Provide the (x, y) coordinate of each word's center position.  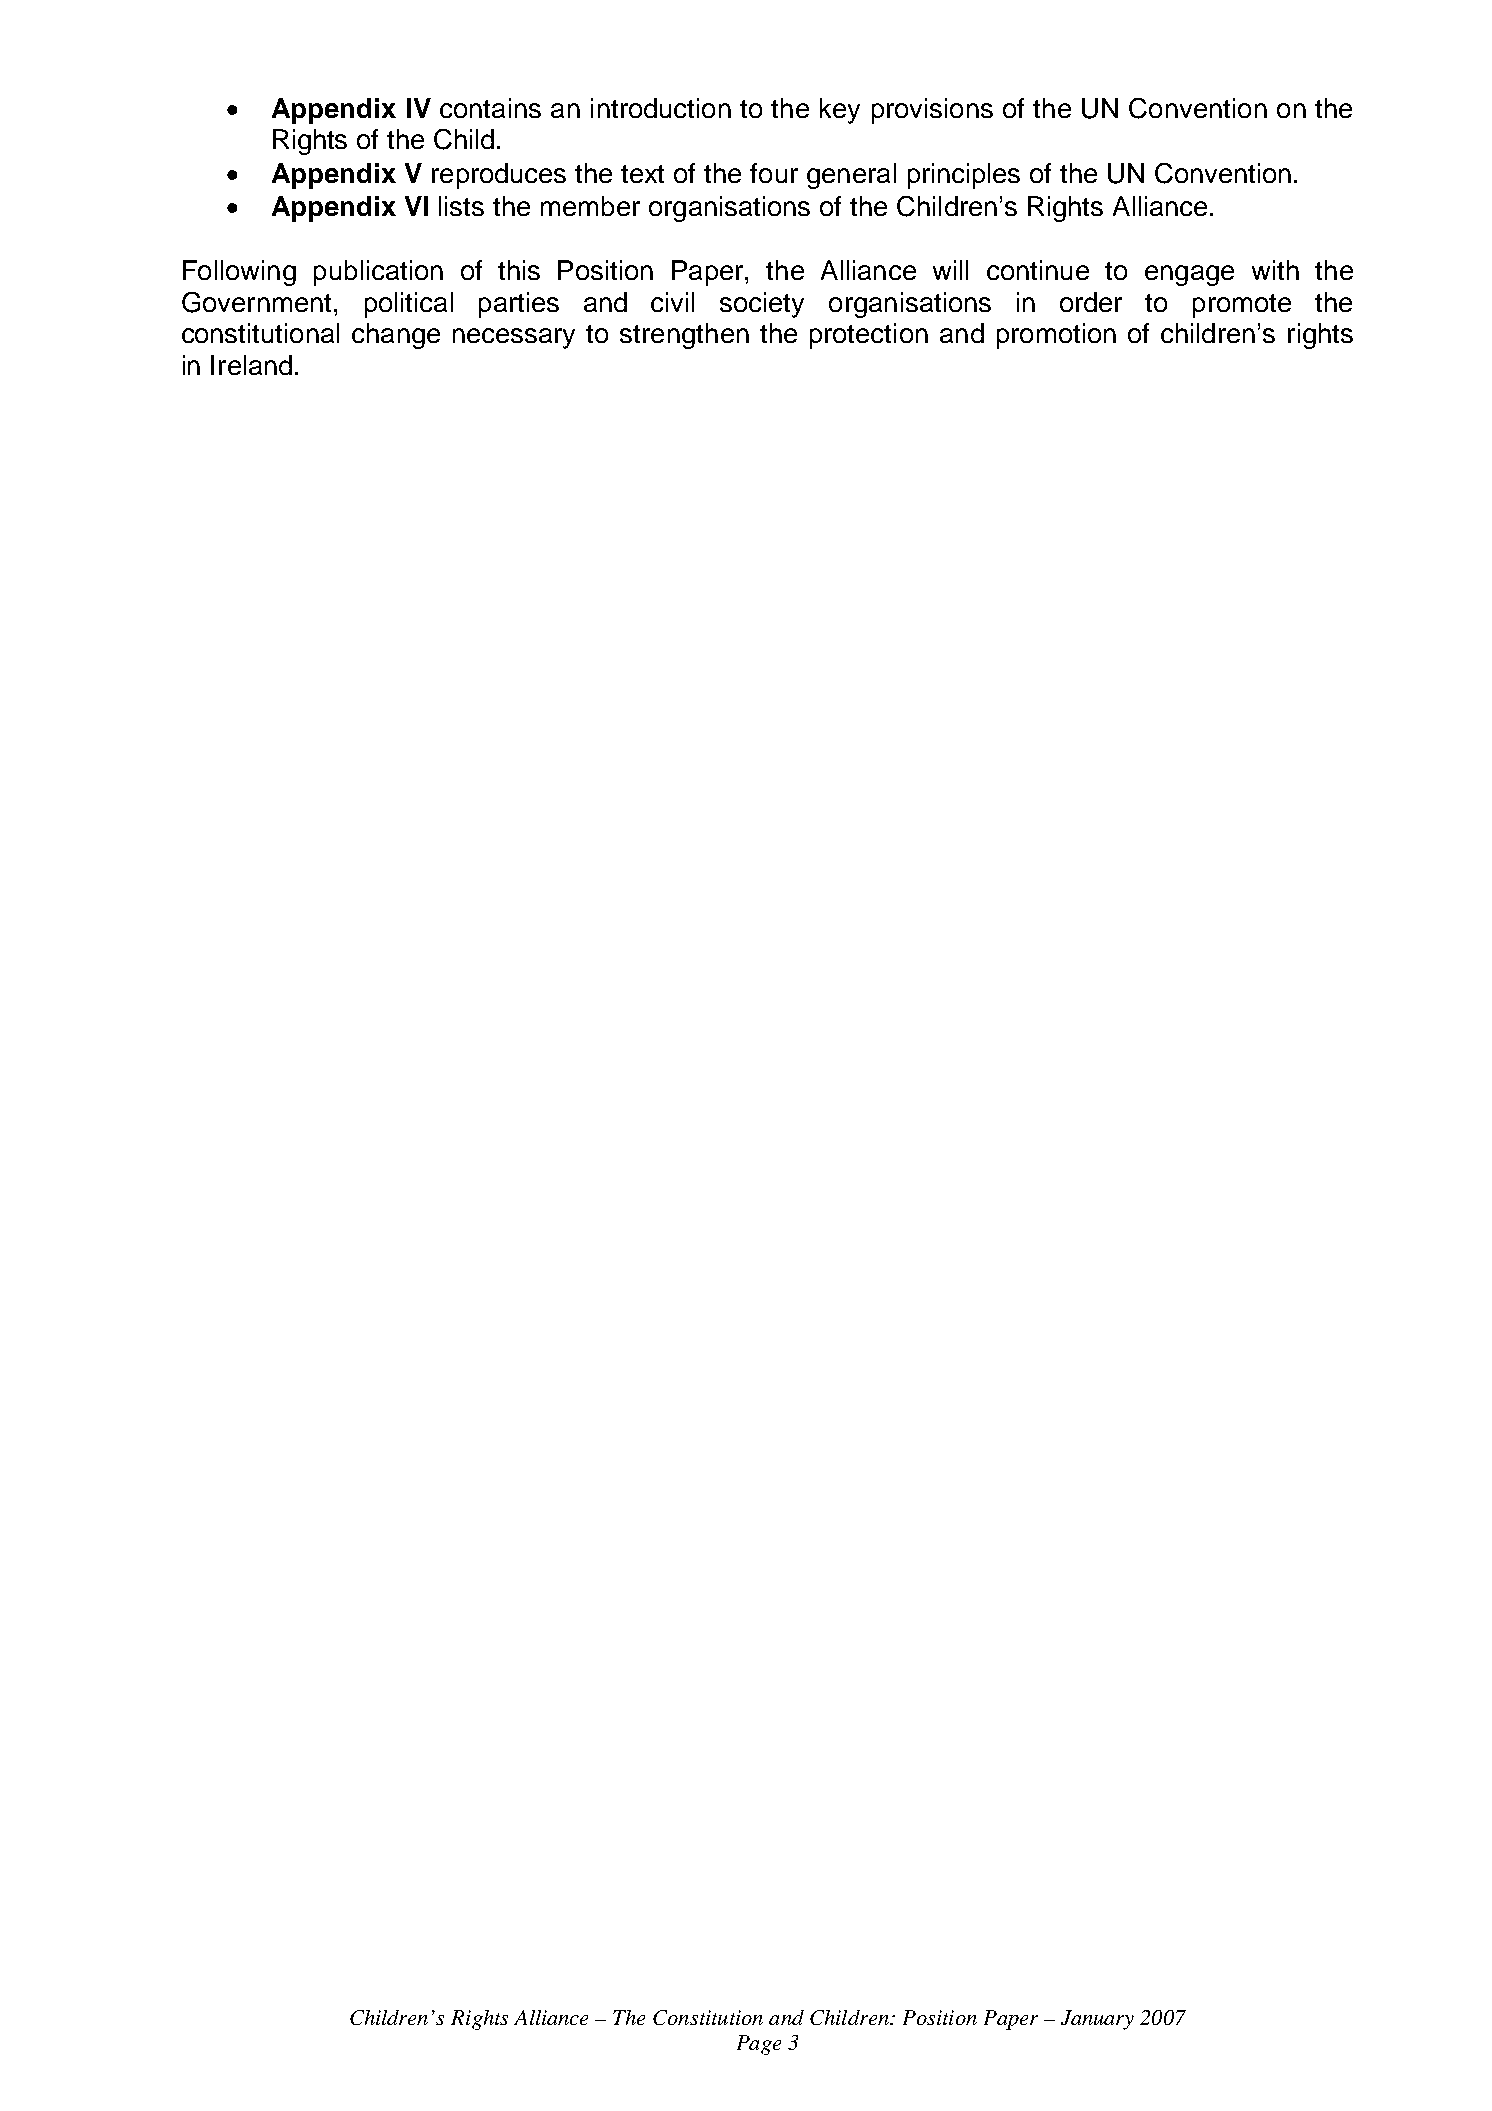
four (774, 173)
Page (759, 2045)
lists (461, 206)
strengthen (684, 336)
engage (1189, 275)
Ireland (251, 365)
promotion (1056, 336)
